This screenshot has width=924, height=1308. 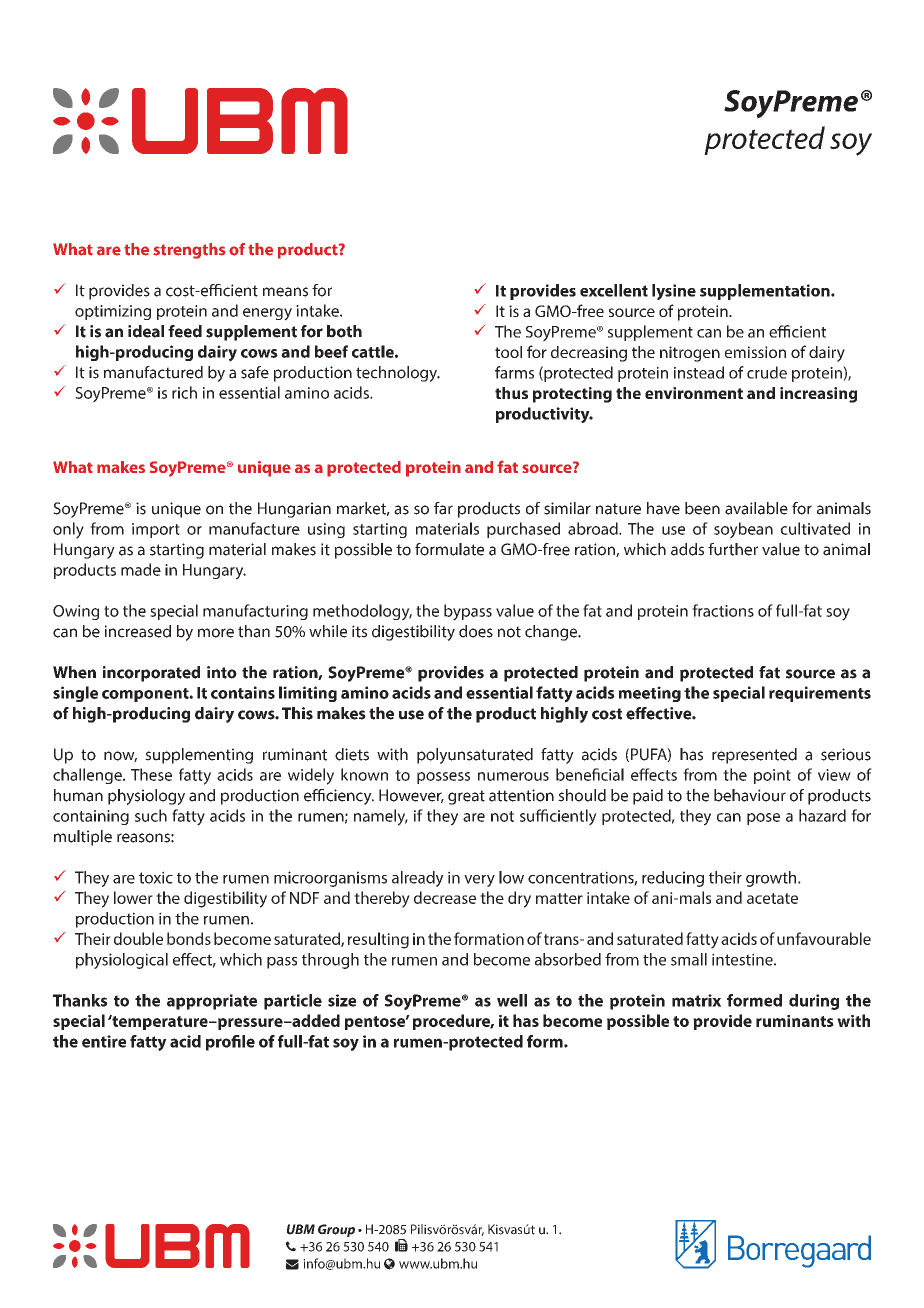 I want to click on toxic, so click(x=156, y=877).
